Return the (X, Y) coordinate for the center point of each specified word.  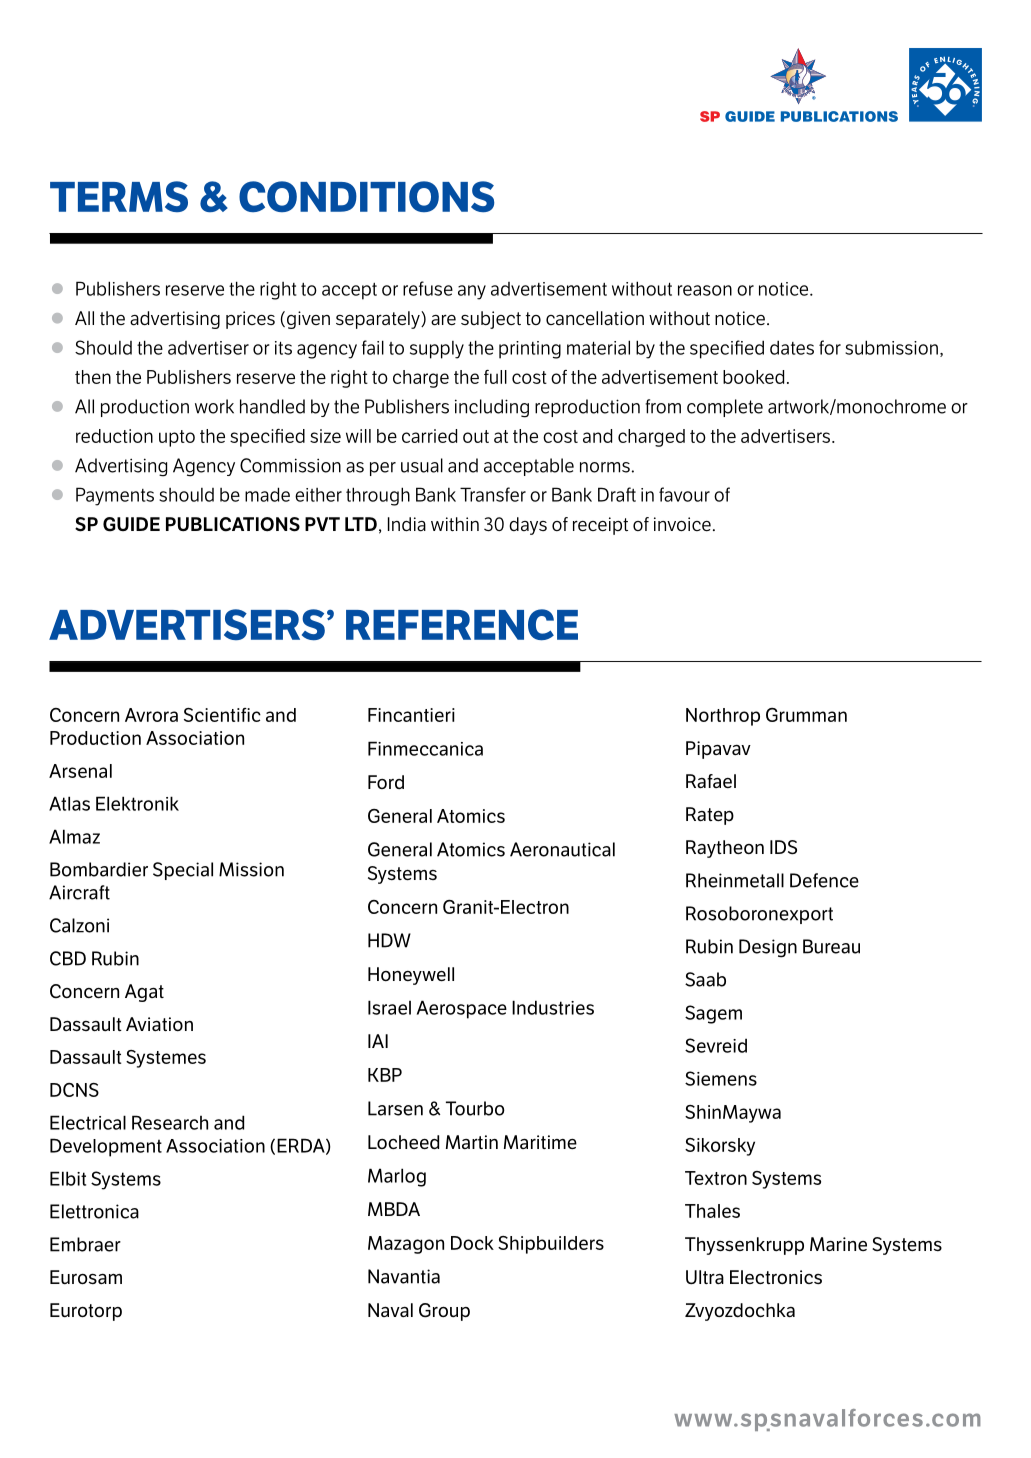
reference (462, 624)
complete (725, 408)
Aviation (159, 1024)
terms (119, 196)
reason (705, 290)
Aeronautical (562, 849)
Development (106, 1147)
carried (429, 436)
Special (183, 871)
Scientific (222, 715)
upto (177, 438)
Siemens (721, 1078)
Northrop (723, 717)
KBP (385, 1075)
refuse (428, 288)
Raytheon (725, 849)
